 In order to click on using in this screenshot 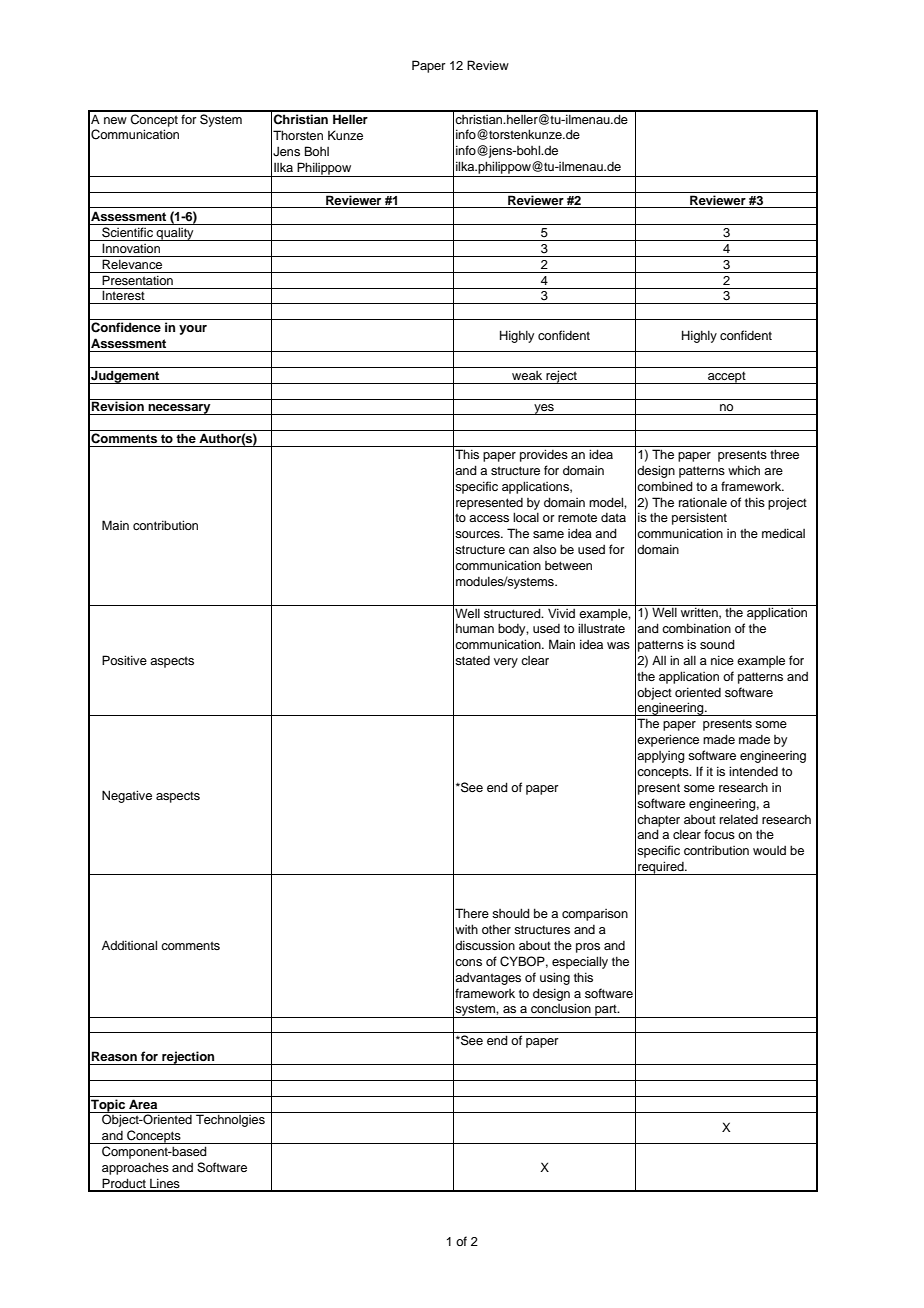, I will do `click(555, 978)`.
